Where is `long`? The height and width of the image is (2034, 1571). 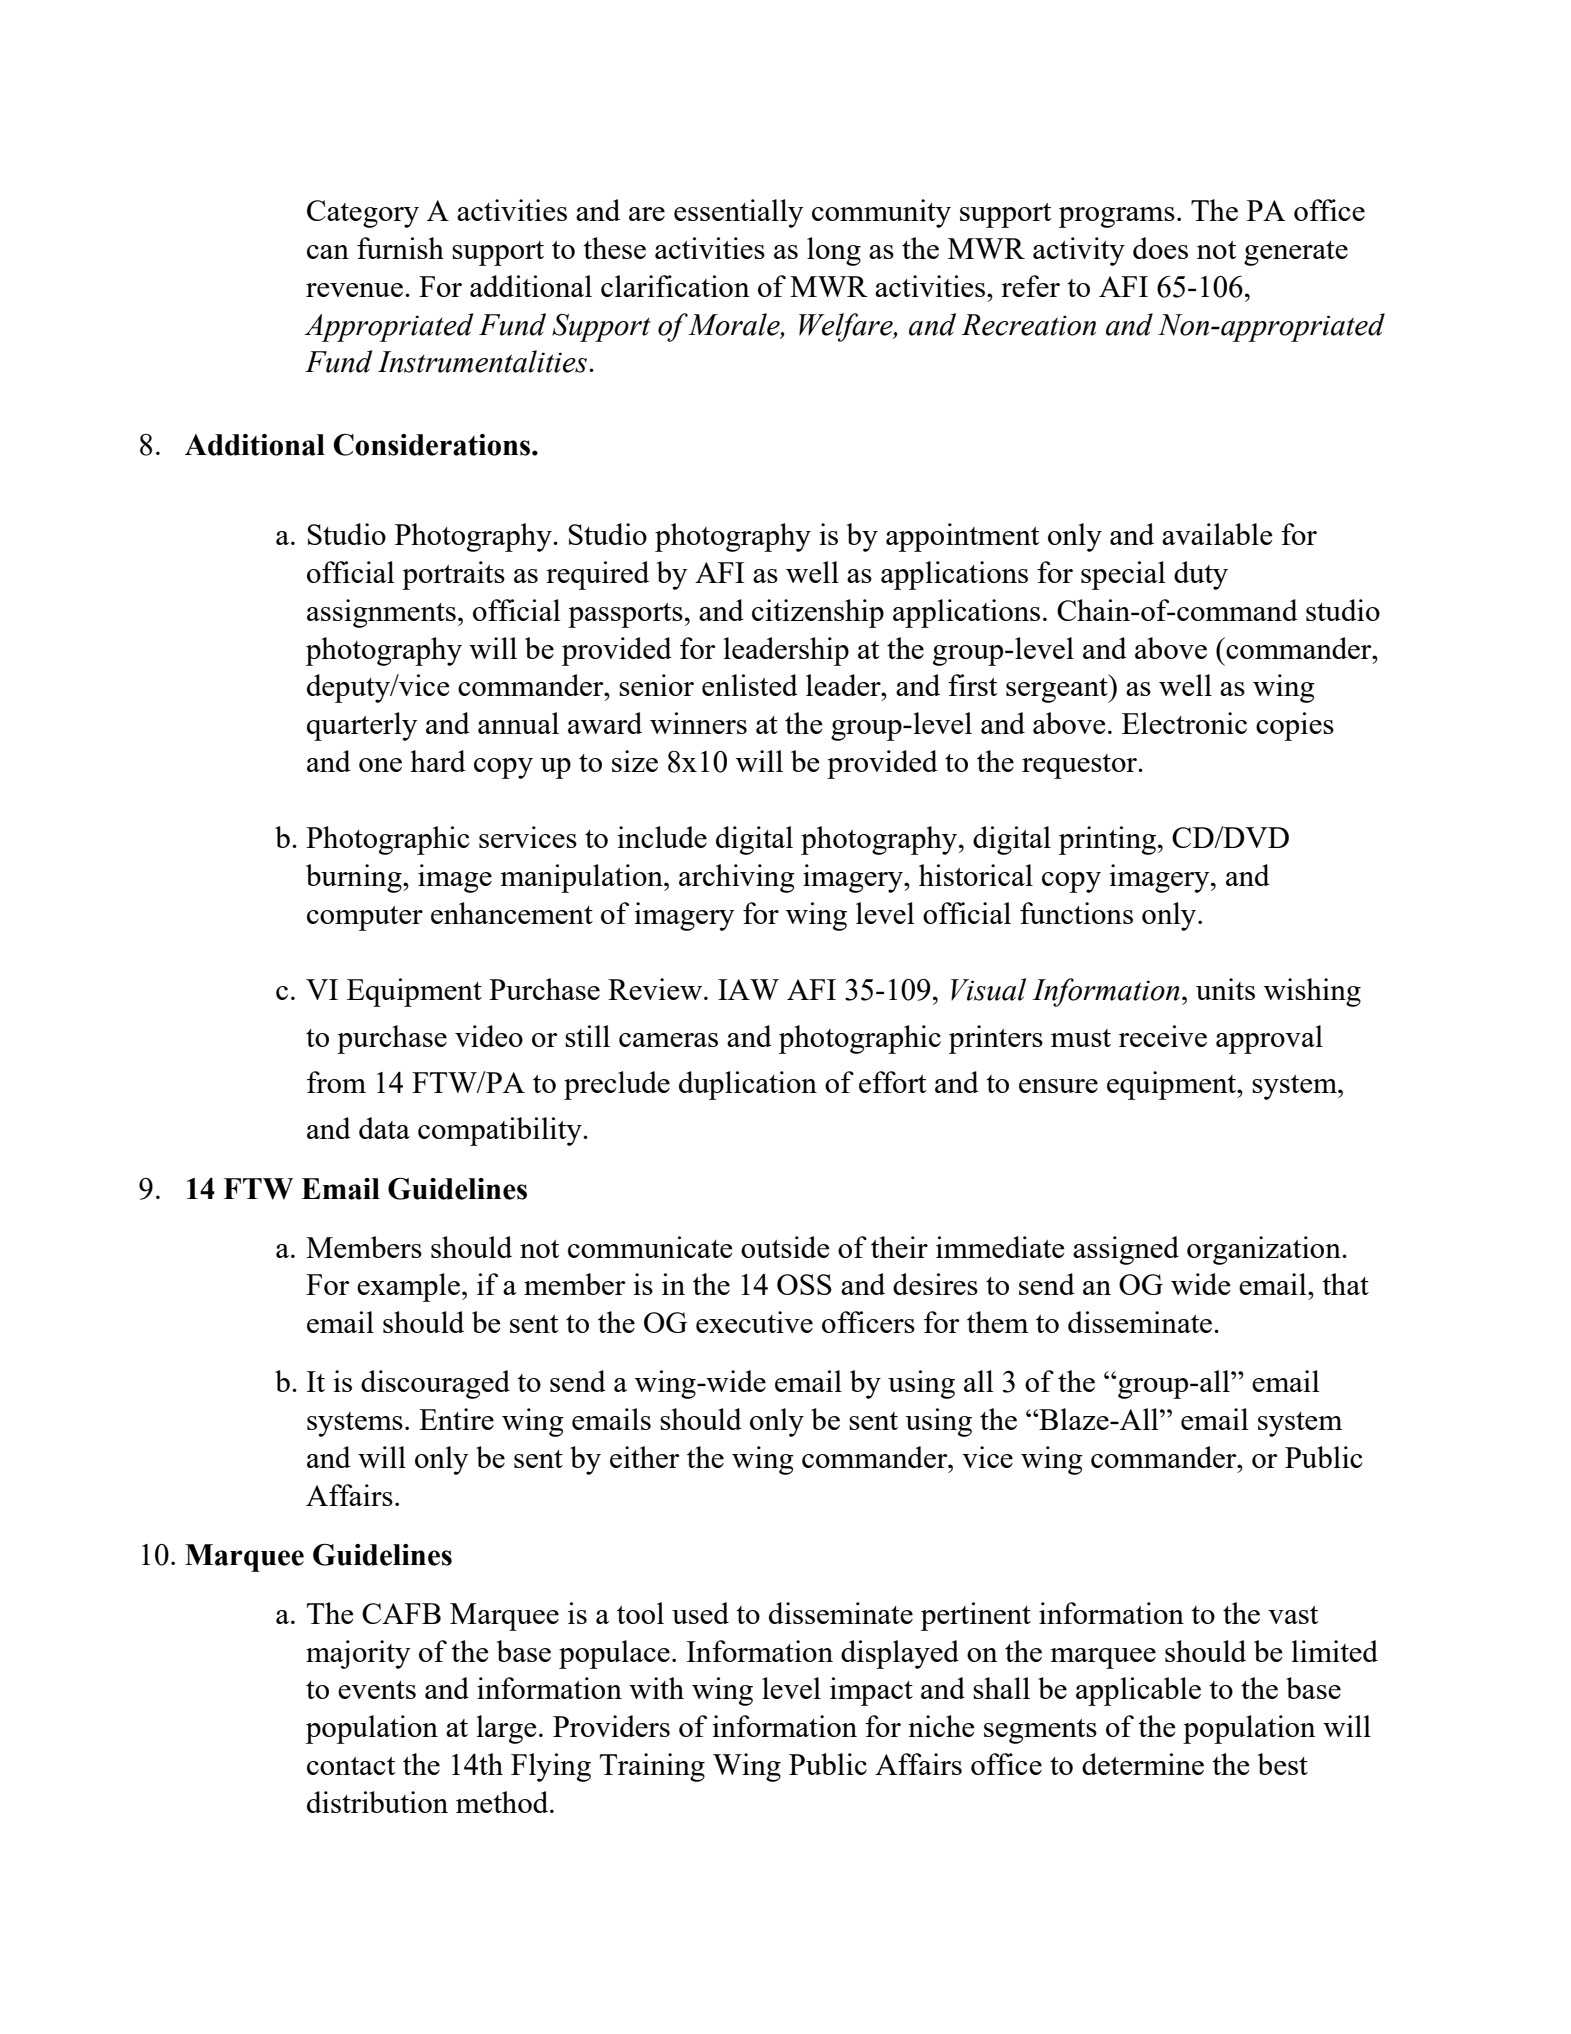
long is located at coordinates (834, 251).
